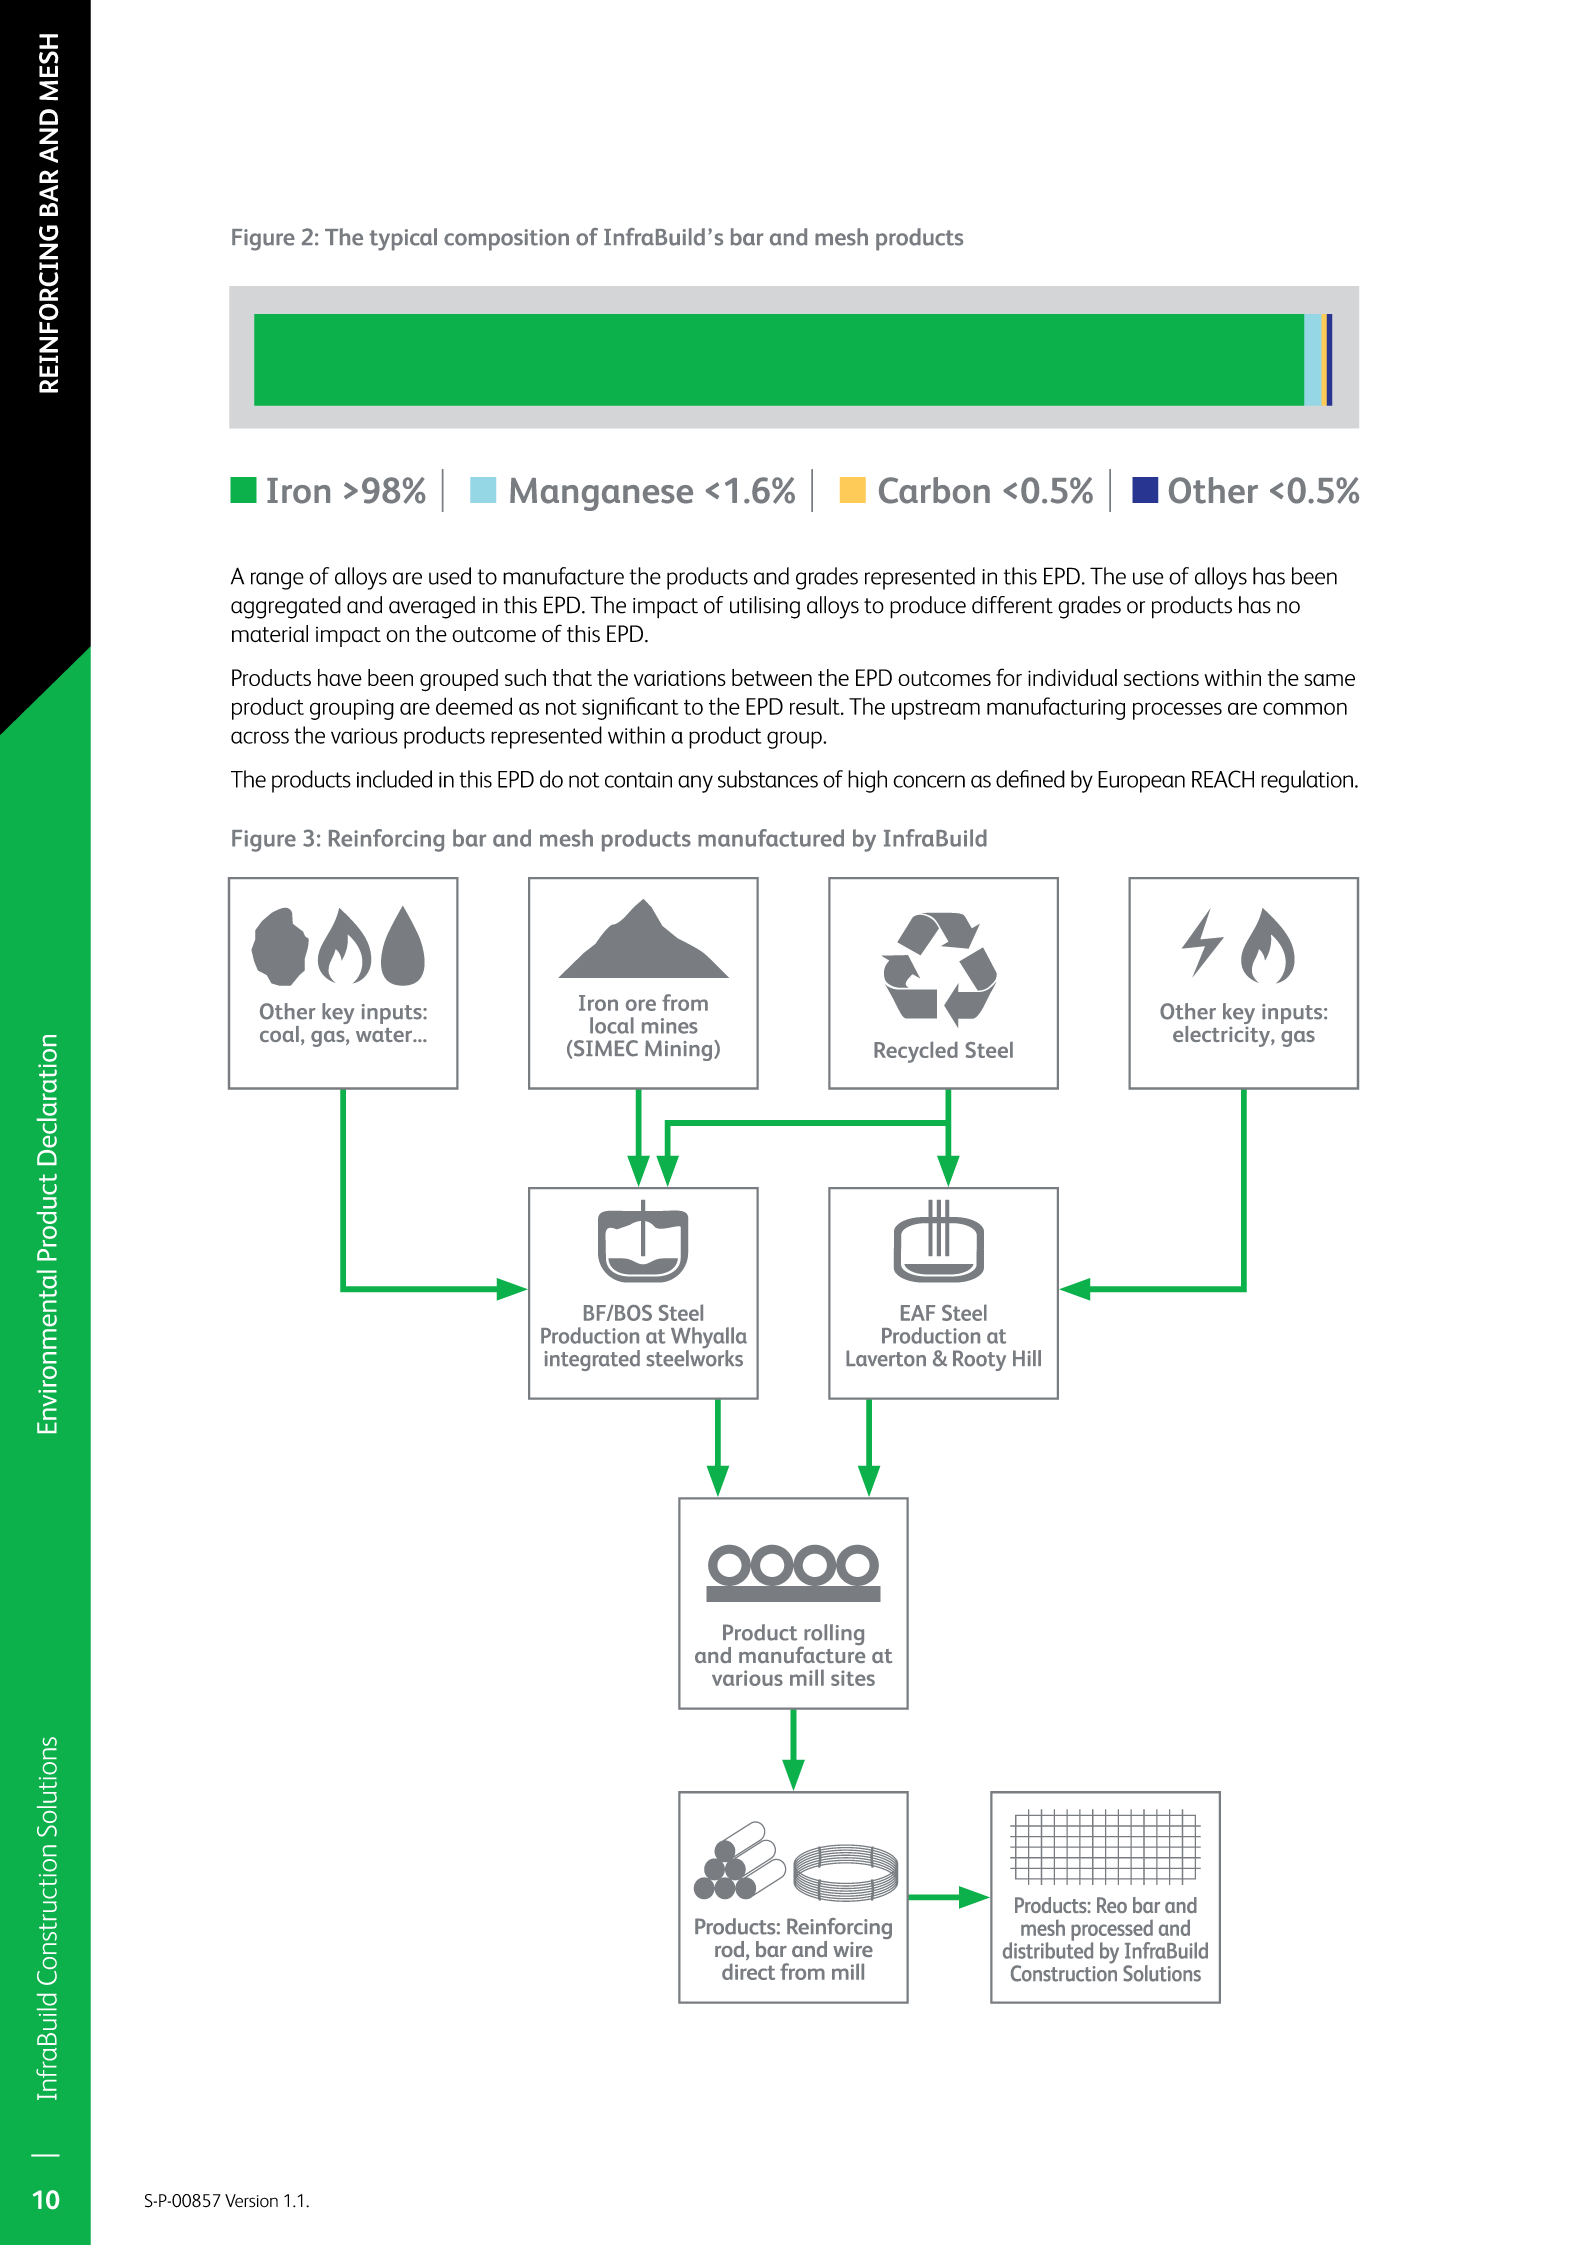 Image resolution: width=1587 pixels, height=2245 pixels. What do you see at coordinates (768, 779) in the screenshot?
I see `substances` at bounding box center [768, 779].
